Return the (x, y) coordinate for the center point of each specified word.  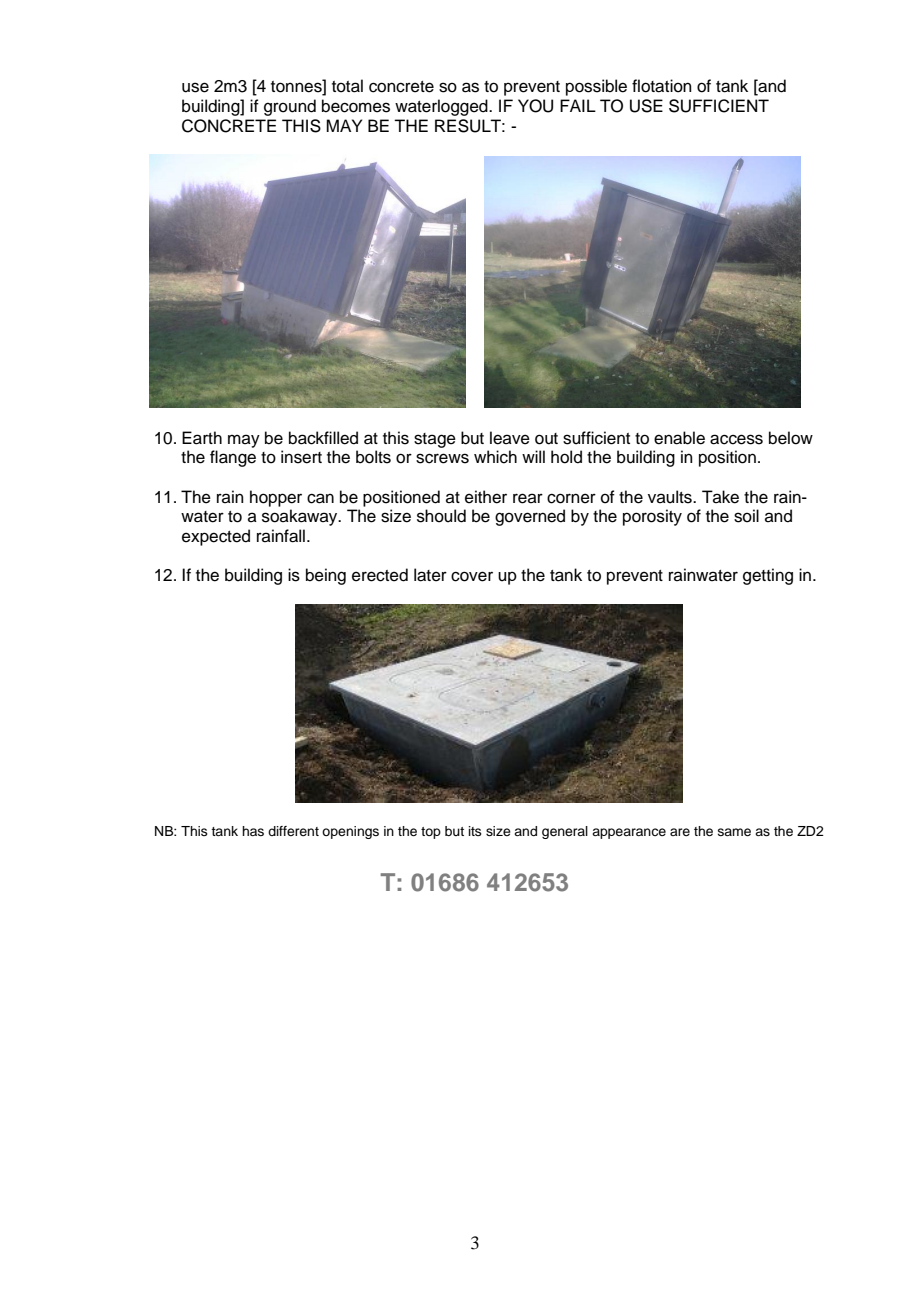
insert (301, 457)
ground (290, 107)
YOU (535, 106)
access (736, 439)
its (475, 831)
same (734, 832)
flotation (662, 86)
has (253, 831)
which (495, 457)
